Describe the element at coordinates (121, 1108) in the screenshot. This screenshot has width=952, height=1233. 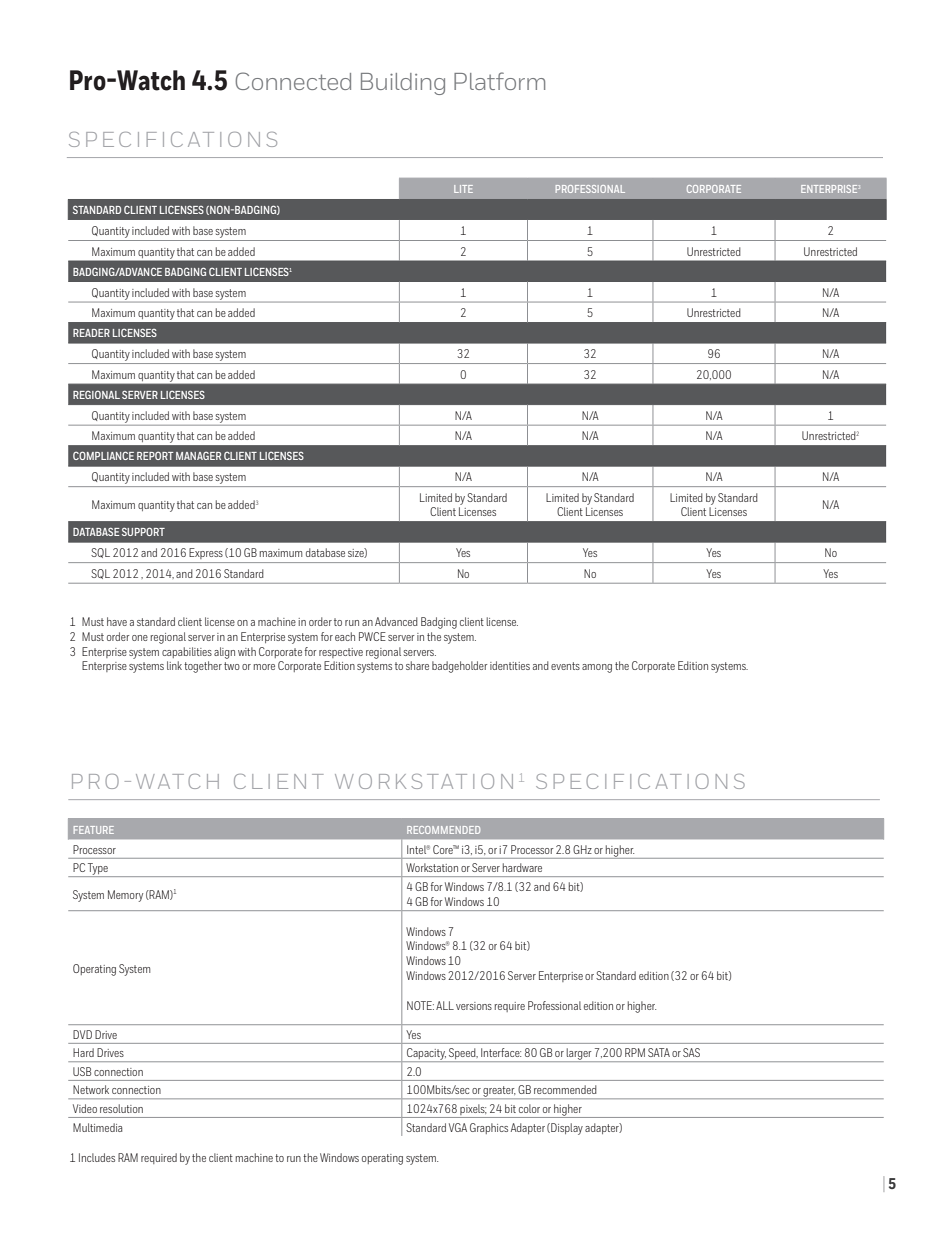
I see `resolution` at that location.
